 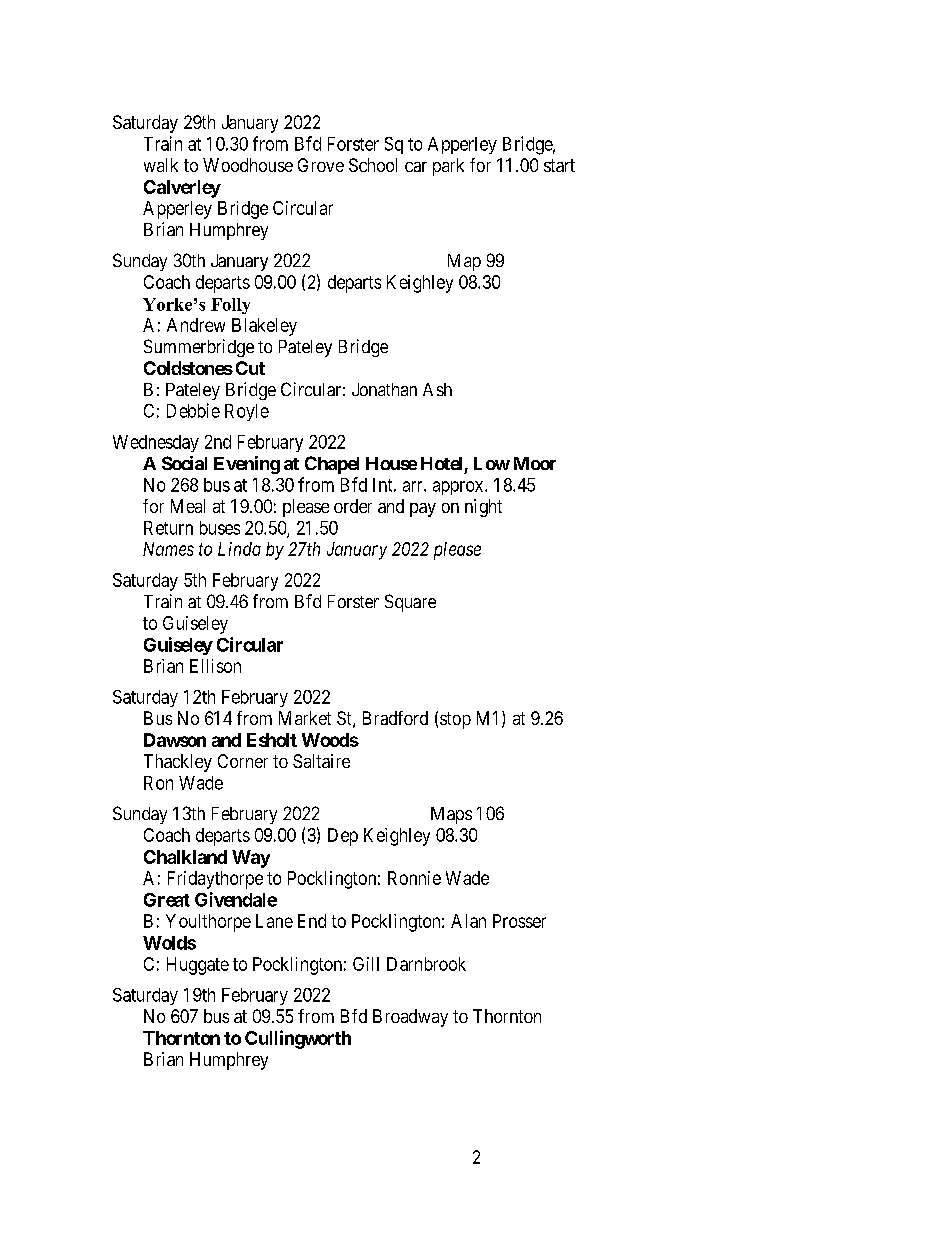 I want to click on Andrew, so click(x=196, y=325).
